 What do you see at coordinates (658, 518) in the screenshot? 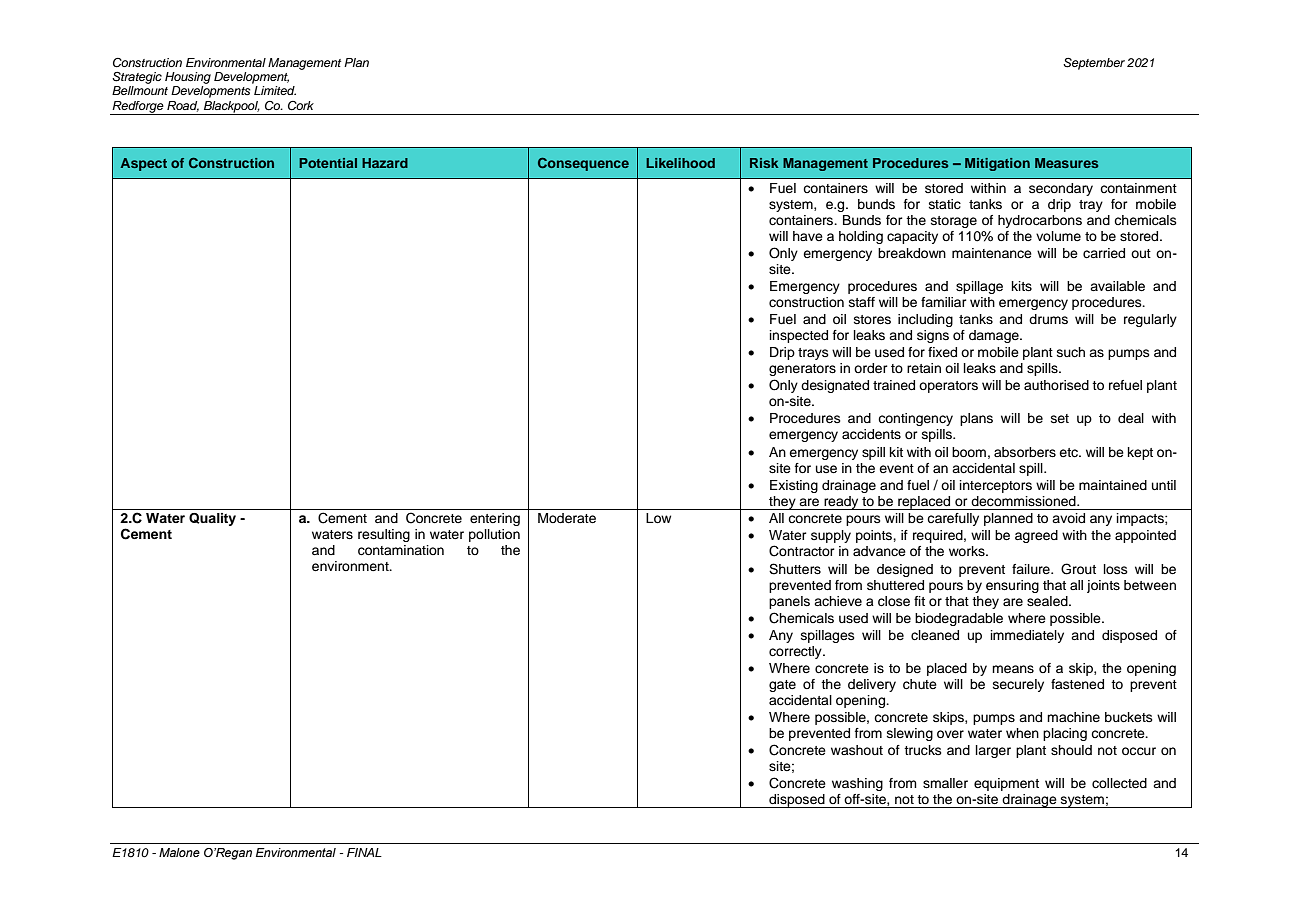
I see `Low` at bounding box center [658, 518].
